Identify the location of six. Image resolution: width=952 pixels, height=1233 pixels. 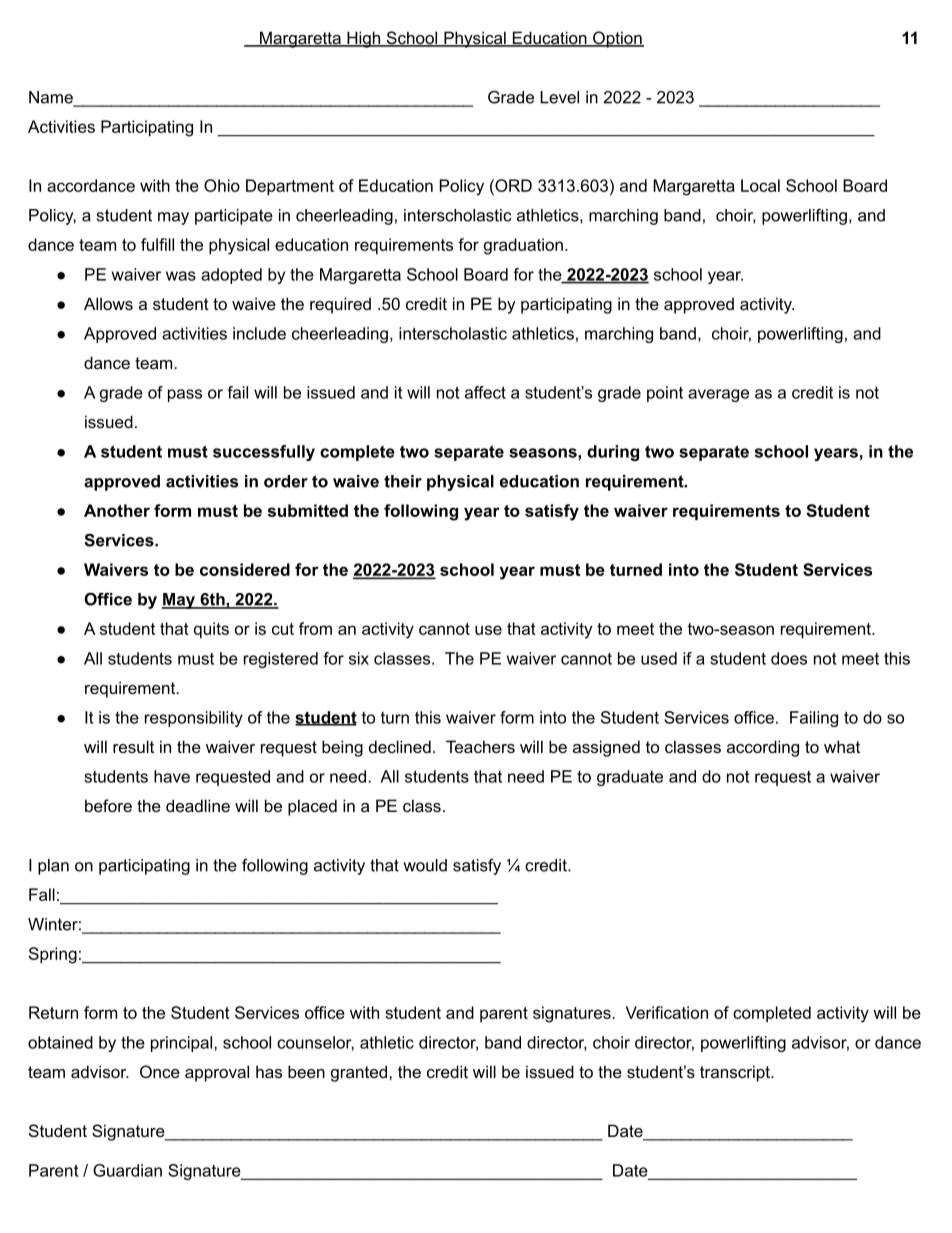
(359, 658).
